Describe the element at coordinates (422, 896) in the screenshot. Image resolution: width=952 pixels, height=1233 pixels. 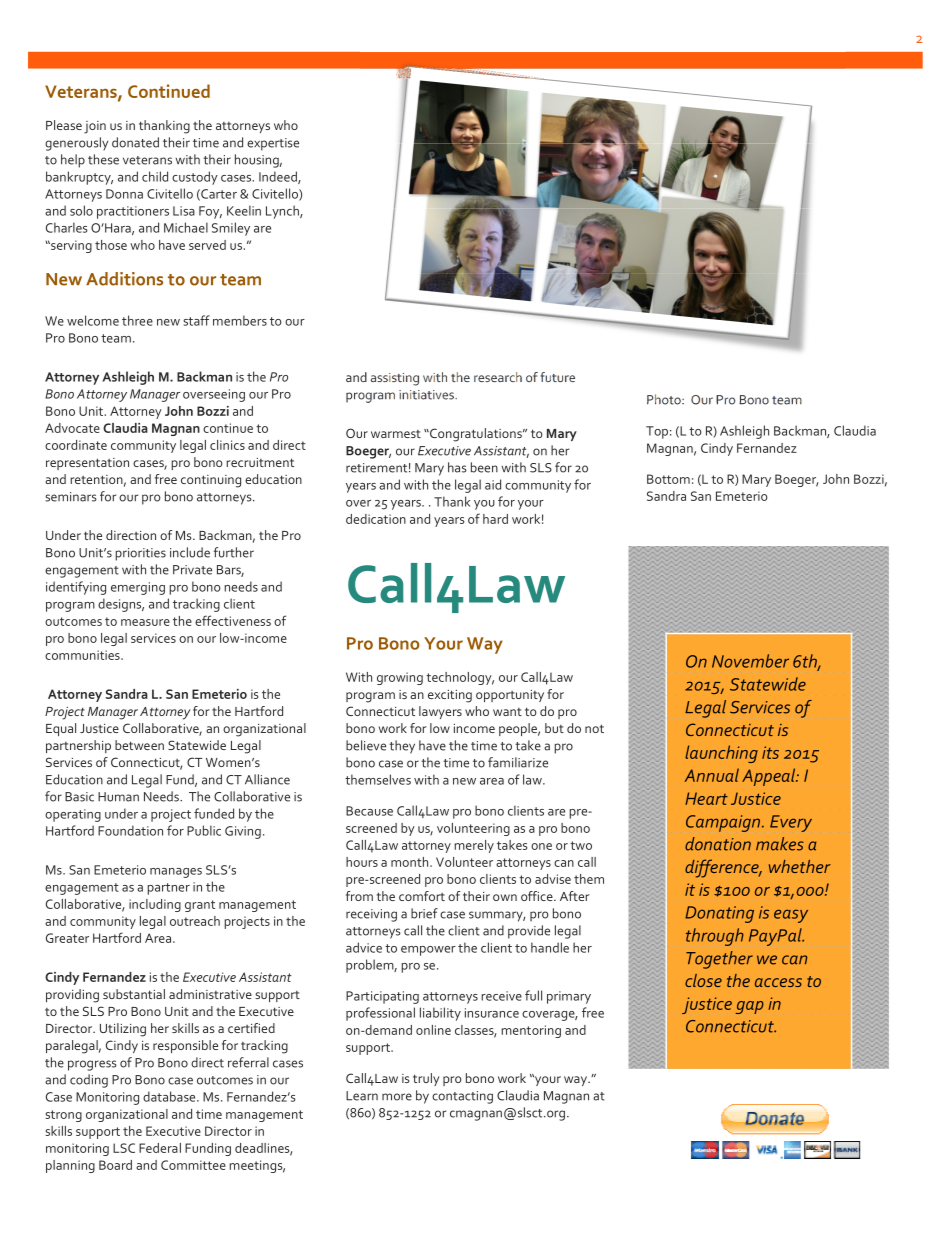
I see `comfort` at that location.
